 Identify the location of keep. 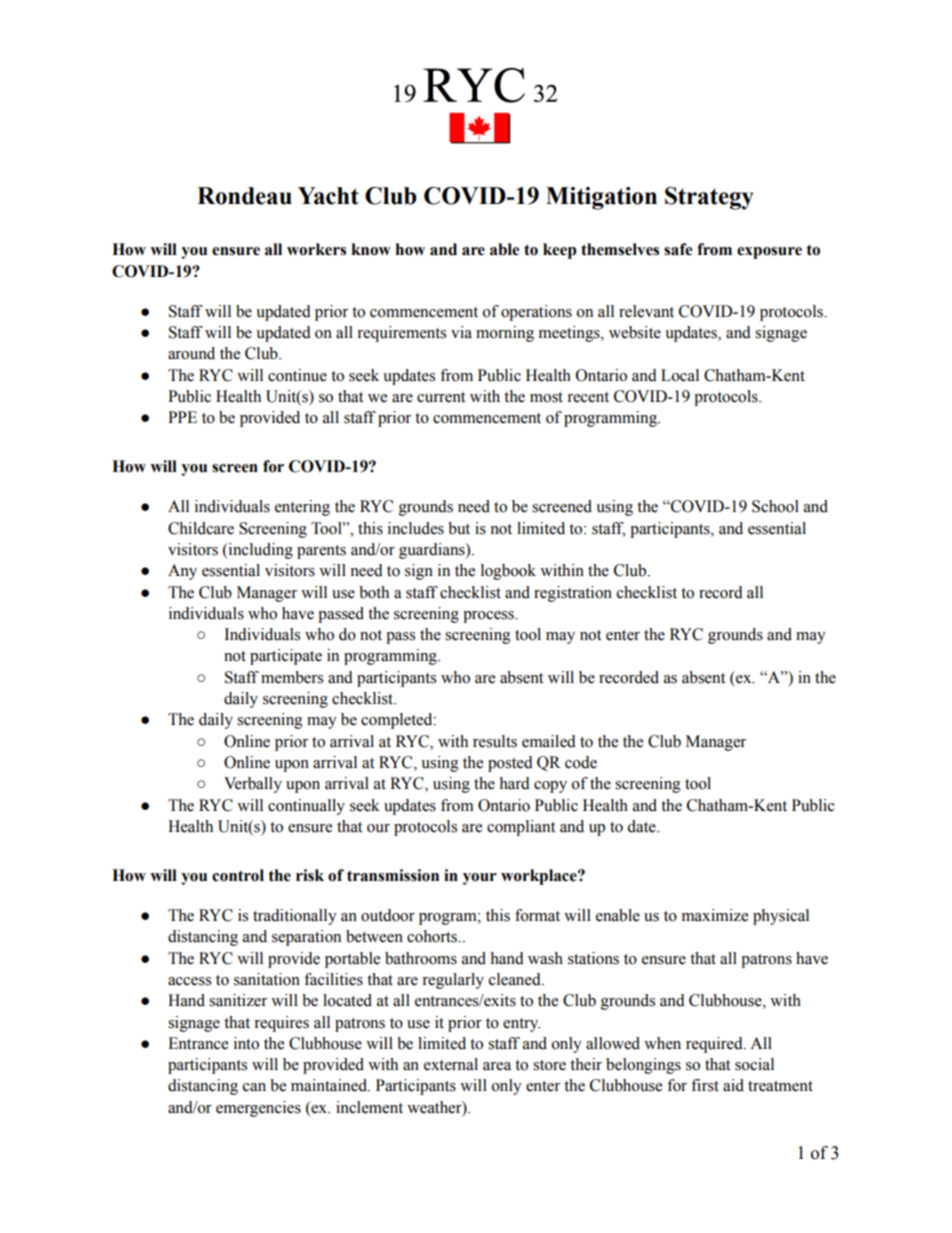
(560, 251).
